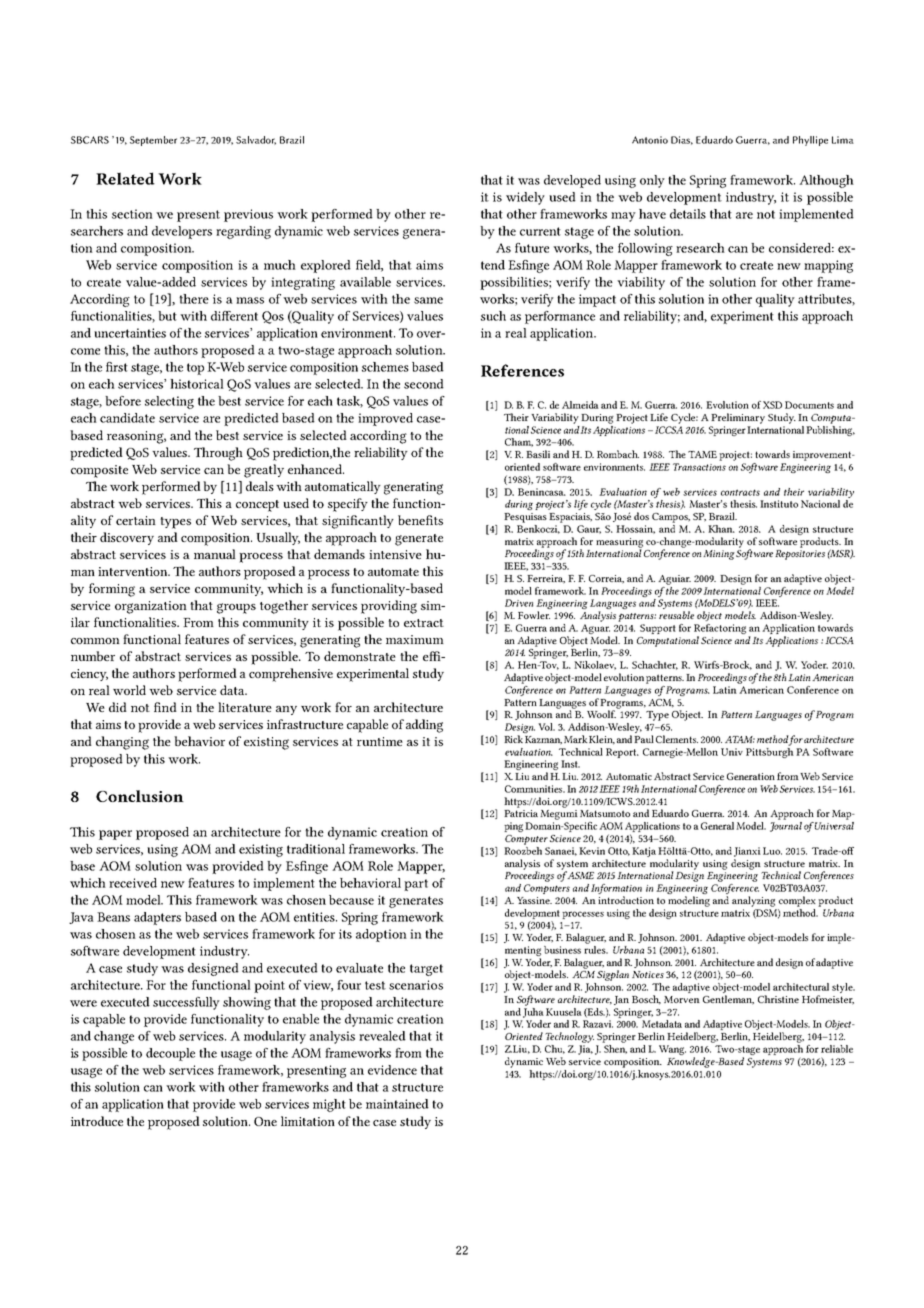 The height and width of the screenshot is (1308, 924). What do you see at coordinates (153, 141) in the screenshot?
I see `September` at bounding box center [153, 141].
